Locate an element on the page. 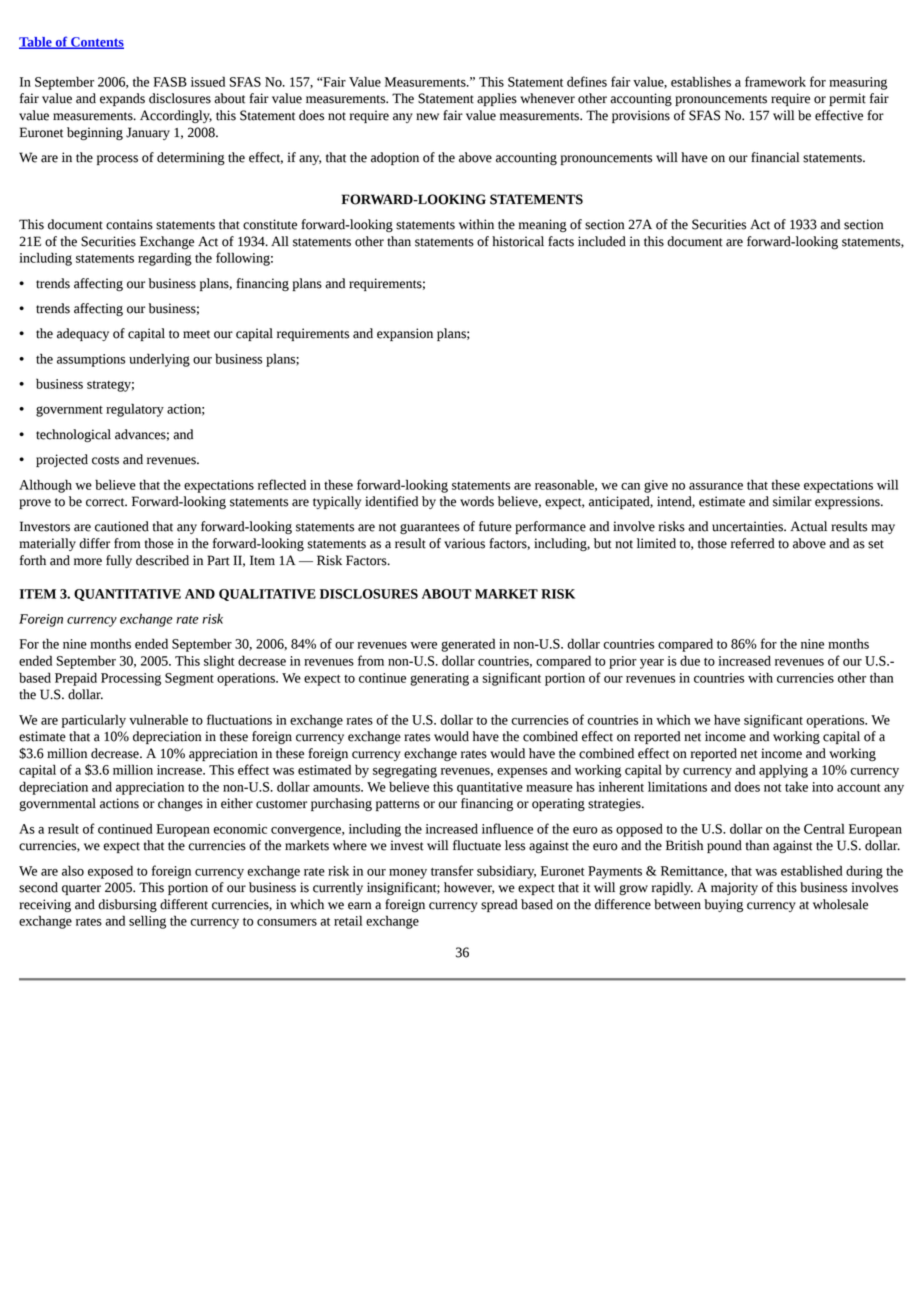 The image size is (924, 1308). due is located at coordinates (690, 660).
